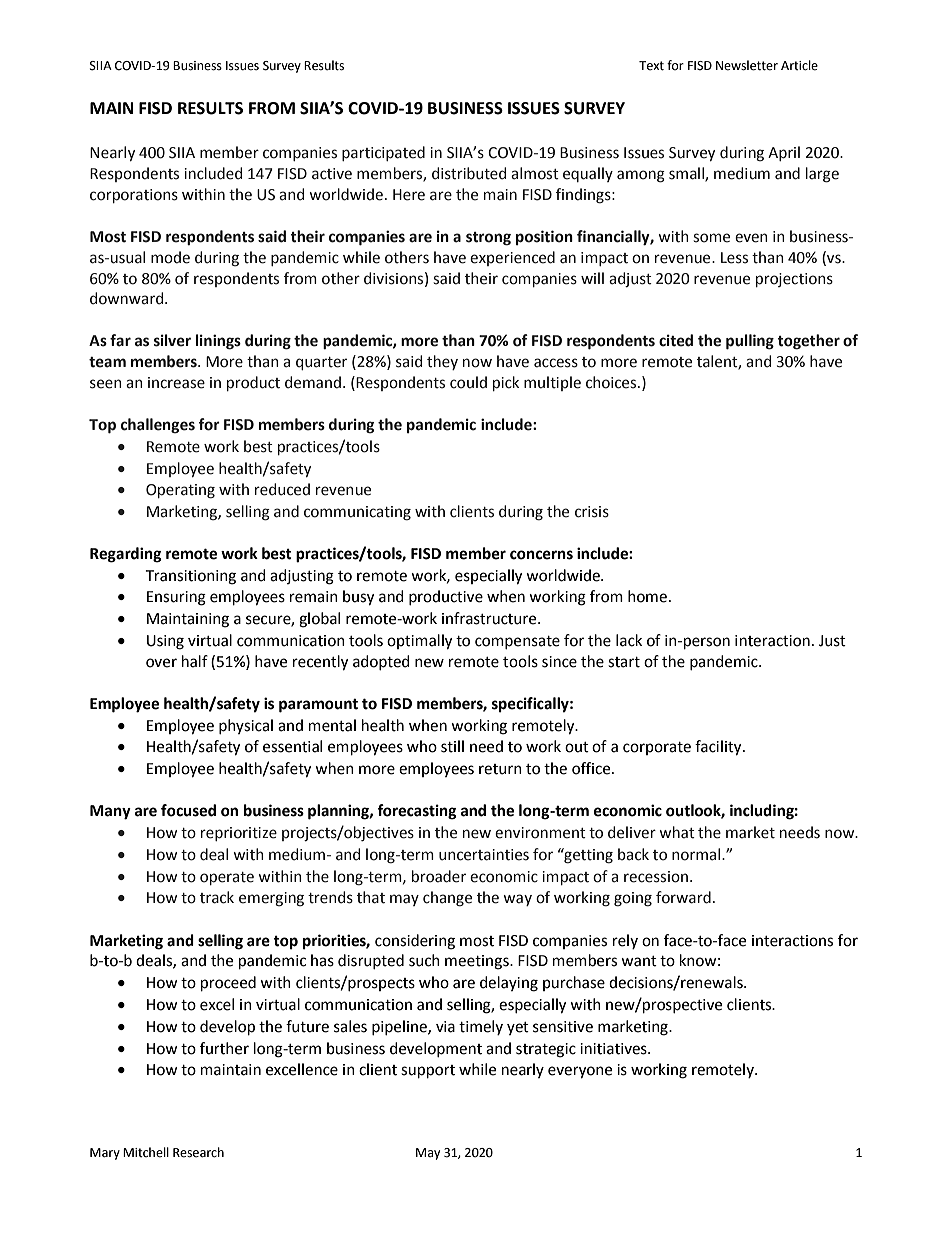 This image has width=952, height=1233. What do you see at coordinates (134, 196) in the image?
I see `corporations` at bounding box center [134, 196].
